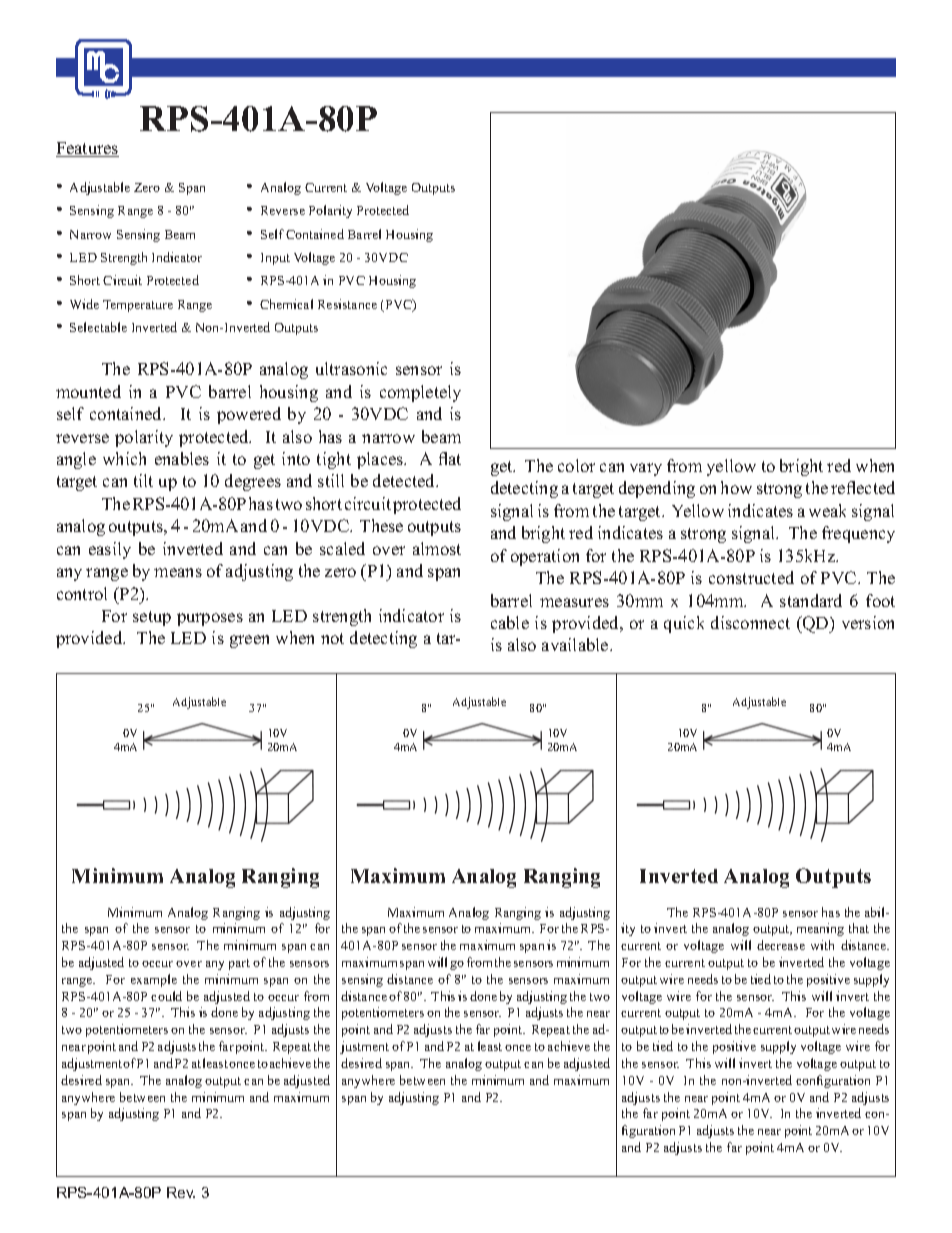 This screenshot has width=952, height=1233. I want to click on means, so click(178, 572).
